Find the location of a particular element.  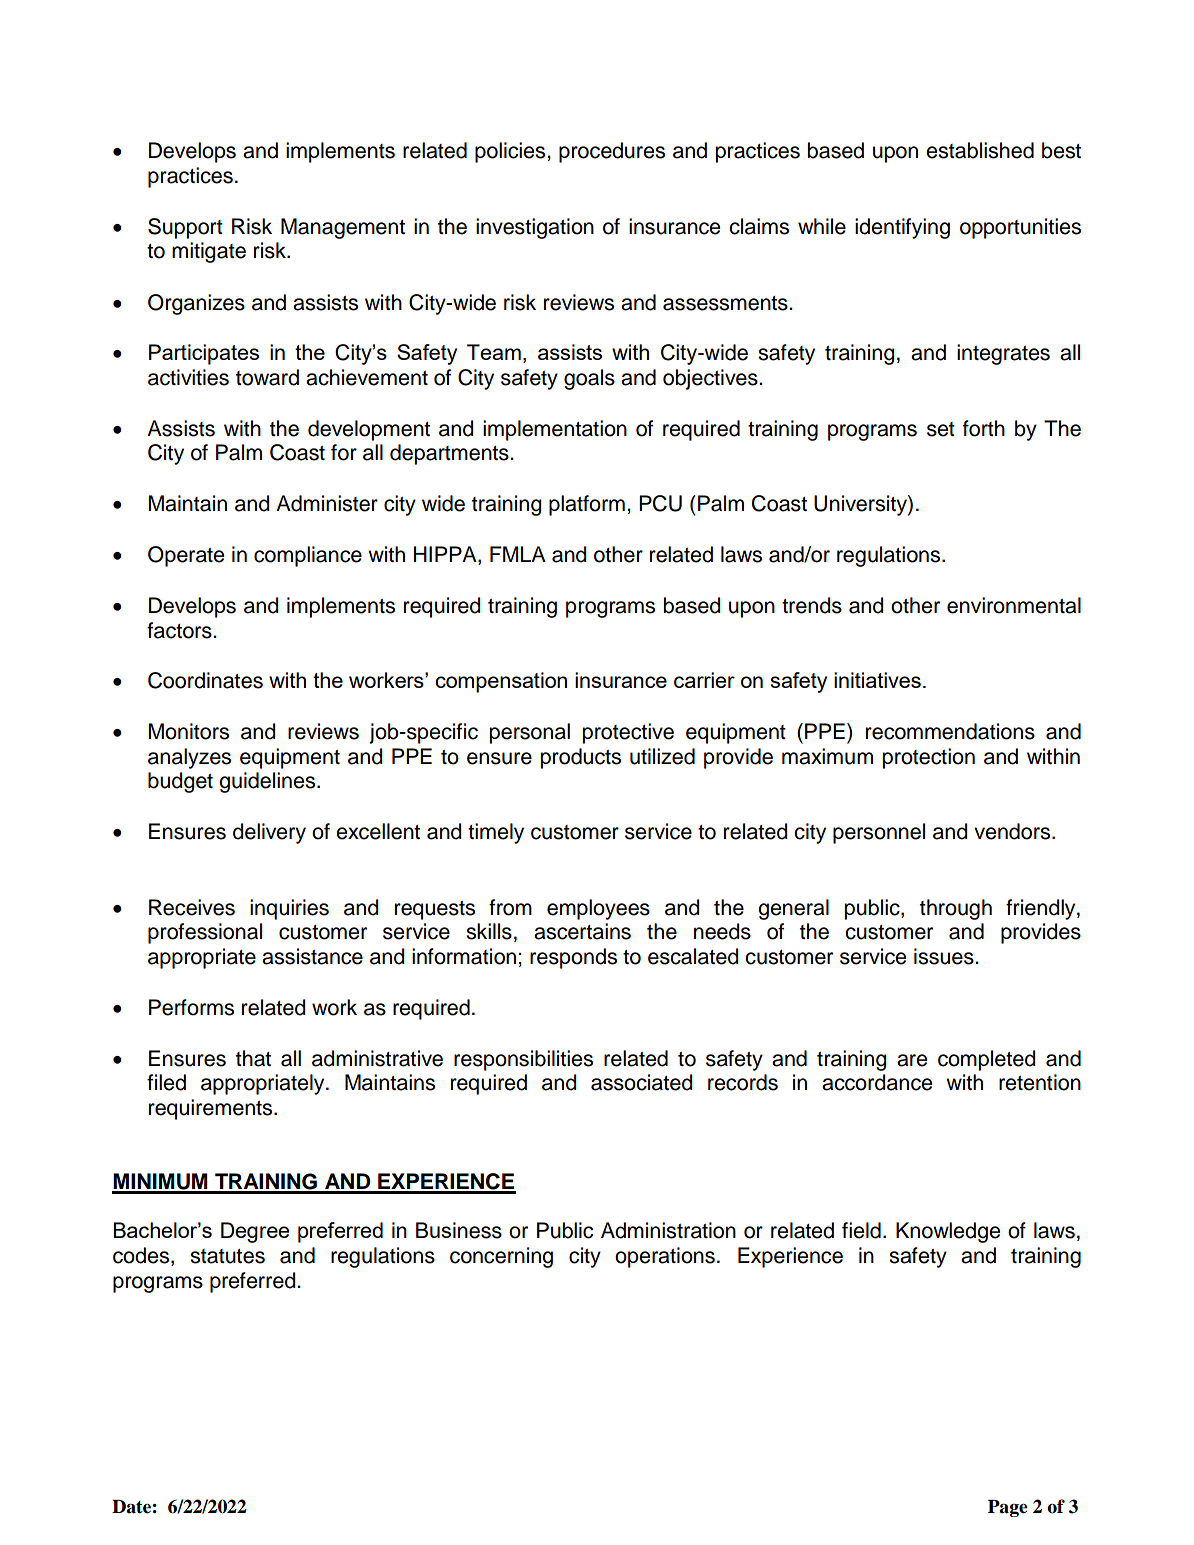

associated is located at coordinates (642, 1082).
